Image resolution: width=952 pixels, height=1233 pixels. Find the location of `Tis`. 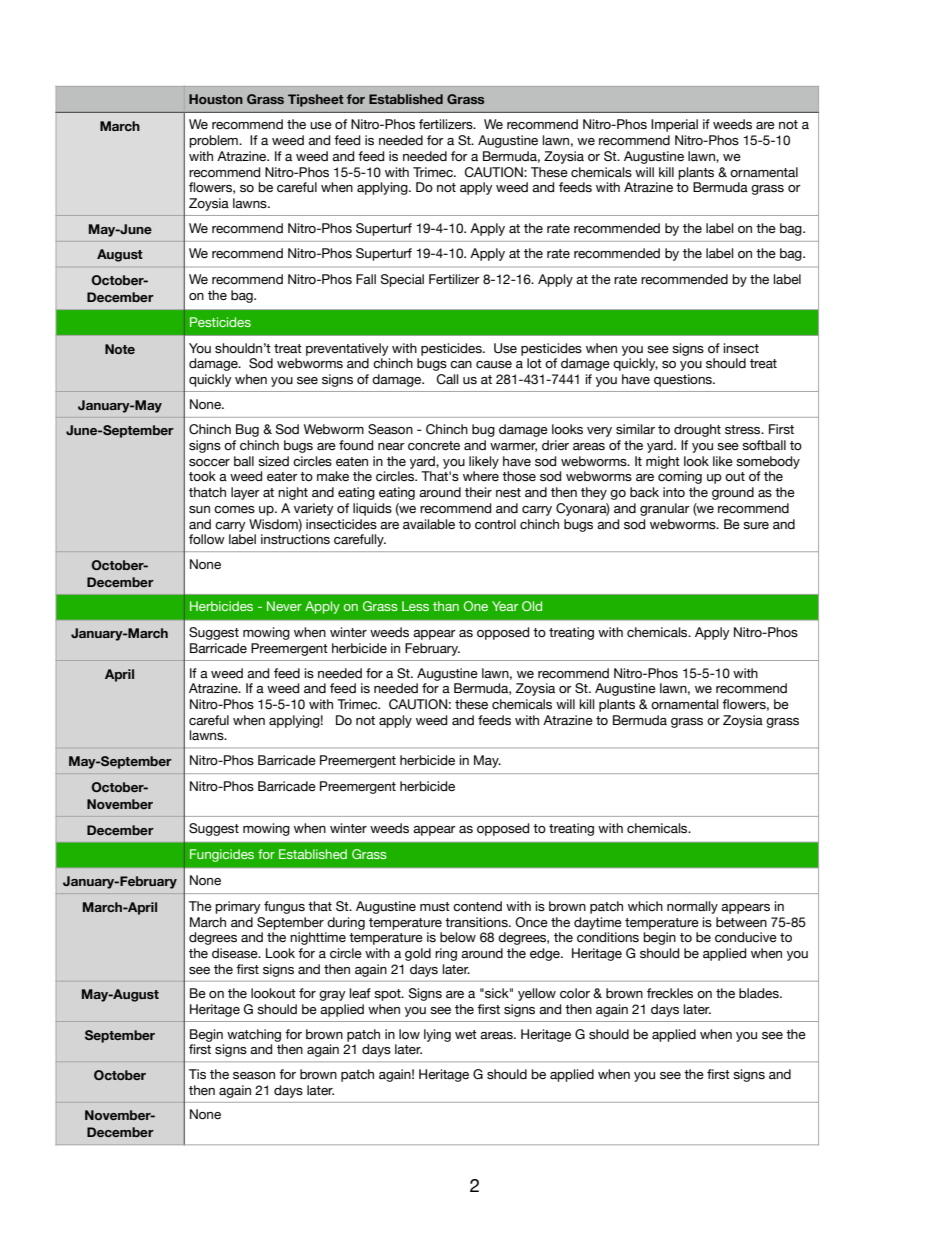

Tis is located at coordinates (197, 1074).
